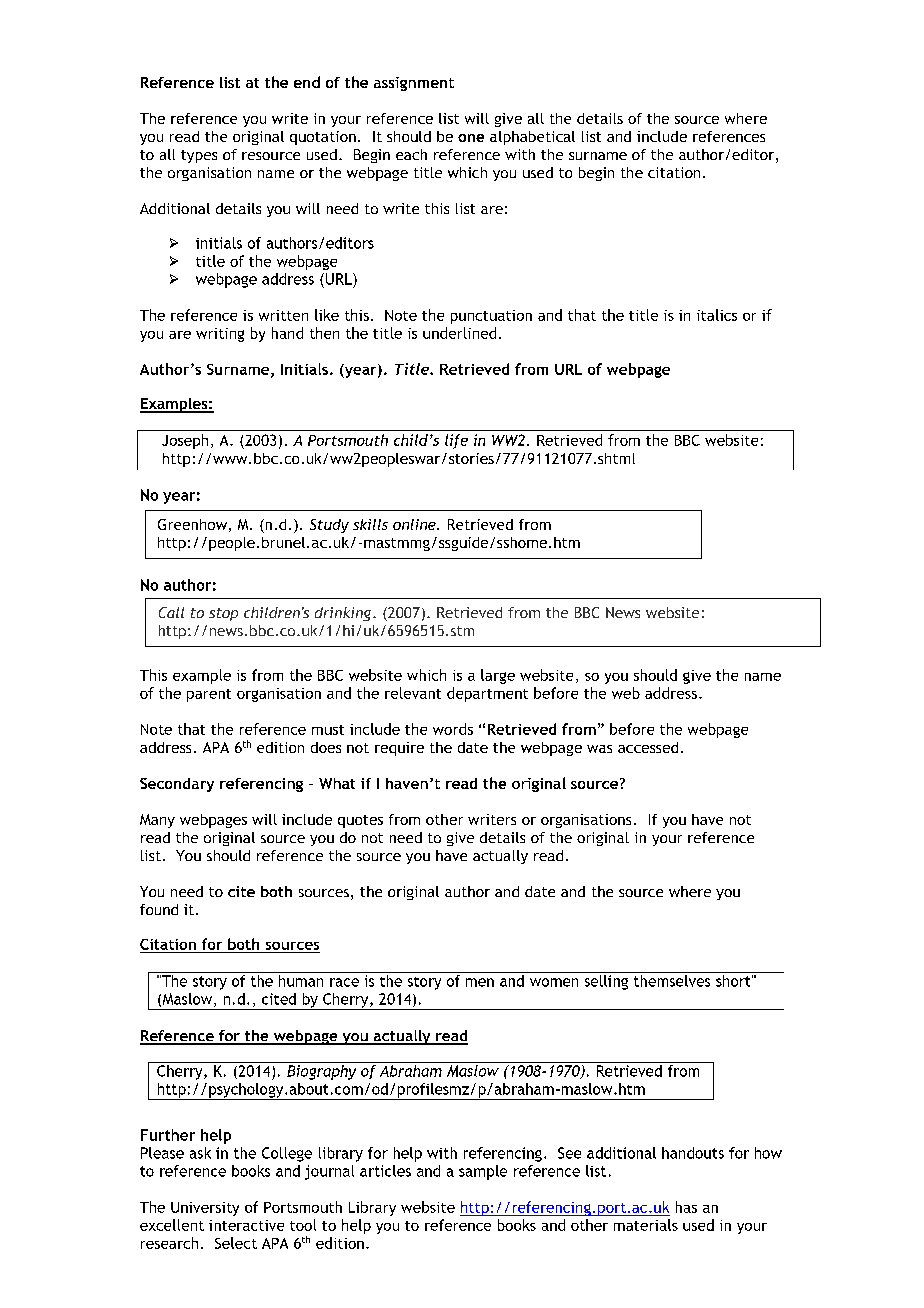 Image resolution: width=924 pixels, height=1308 pixels. Describe the element at coordinates (717, 315) in the screenshot. I see `italics` at that location.
